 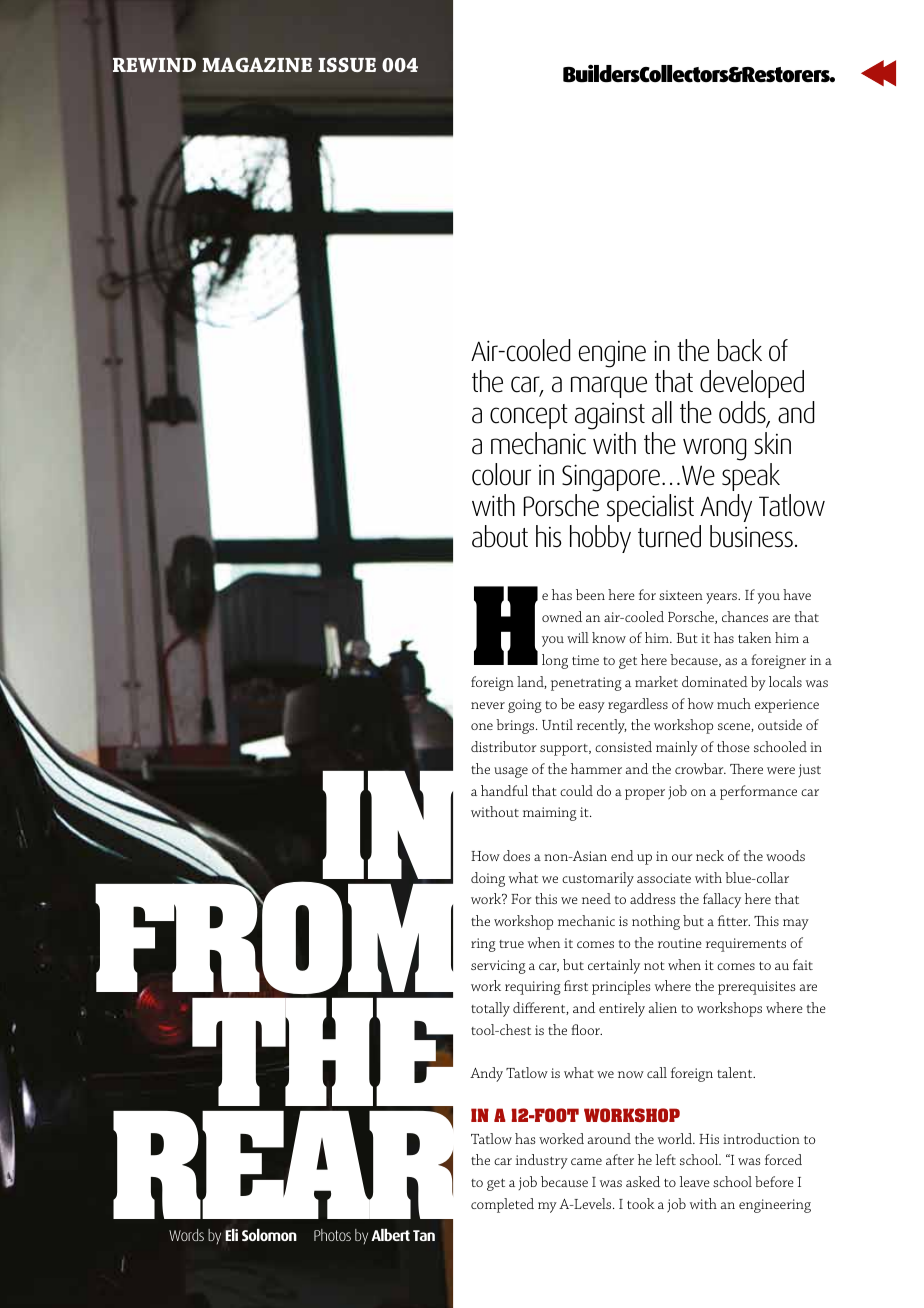 I want to click on doing, so click(x=488, y=879).
